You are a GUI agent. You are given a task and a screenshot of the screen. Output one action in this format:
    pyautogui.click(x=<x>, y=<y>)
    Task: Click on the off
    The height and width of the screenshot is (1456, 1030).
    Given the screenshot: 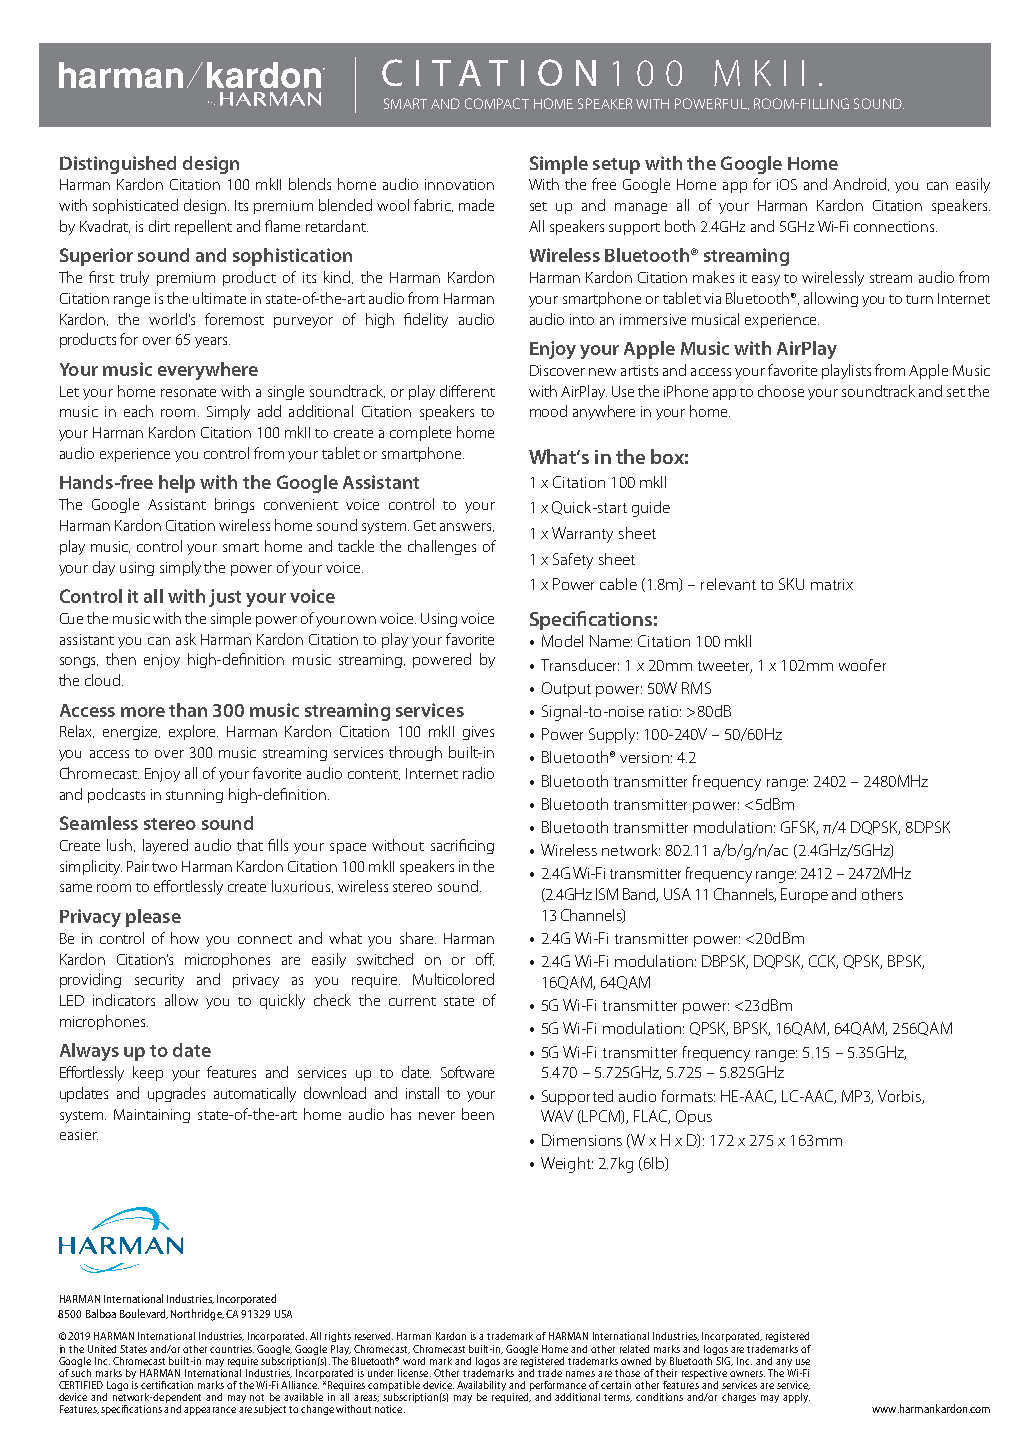 What is the action you would take?
    pyautogui.click(x=485, y=959)
